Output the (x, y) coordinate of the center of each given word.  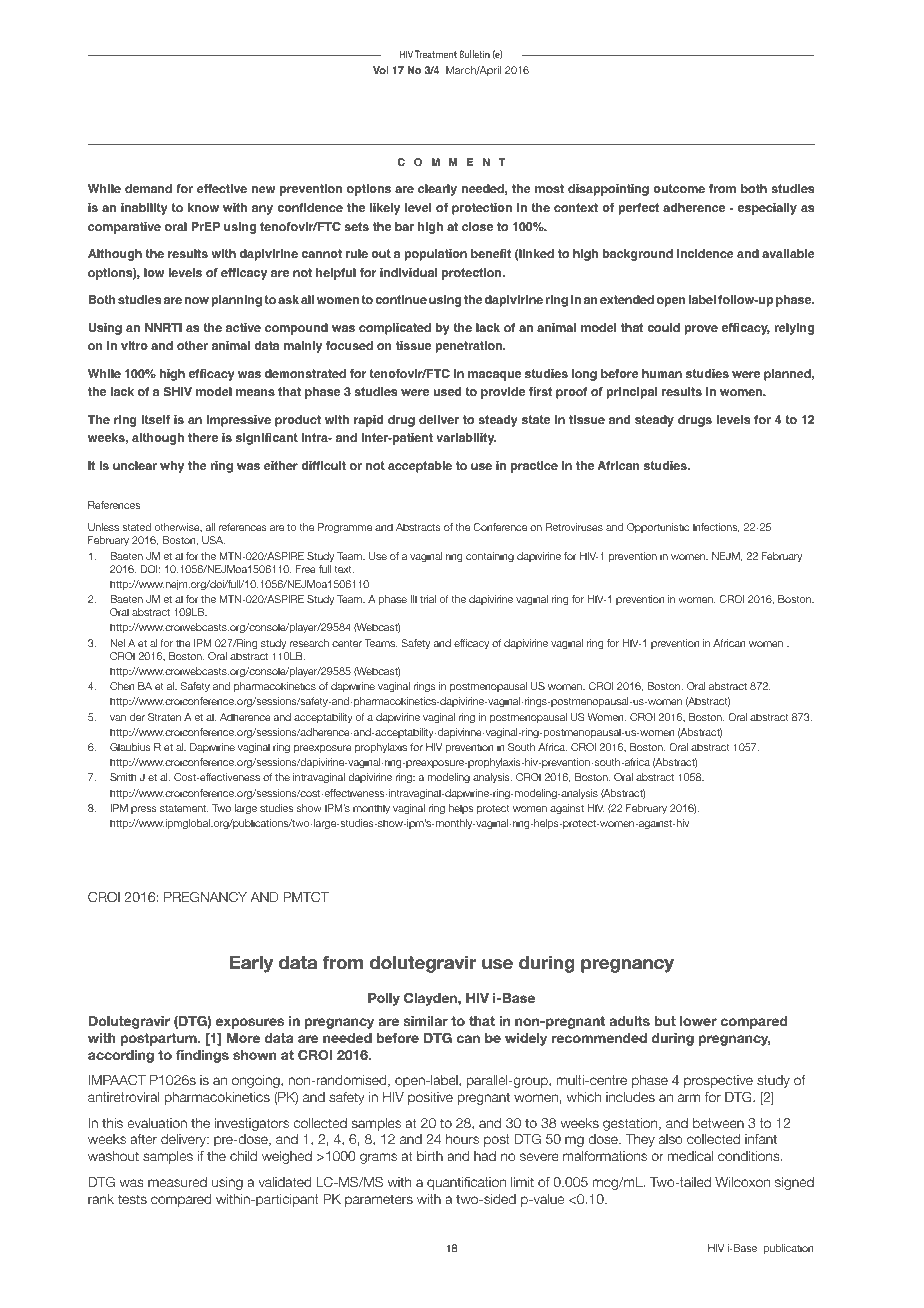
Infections (716, 527)
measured (177, 1182)
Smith (123, 777)
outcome (679, 189)
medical (690, 1156)
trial (428, 599)
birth (430, 1156)
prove (701, 330)
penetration (469, 347)
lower (698, 1021)
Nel (117, 643)
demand (148, 188)
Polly (384, 999)
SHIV (177, 392)
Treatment (436, 54)
